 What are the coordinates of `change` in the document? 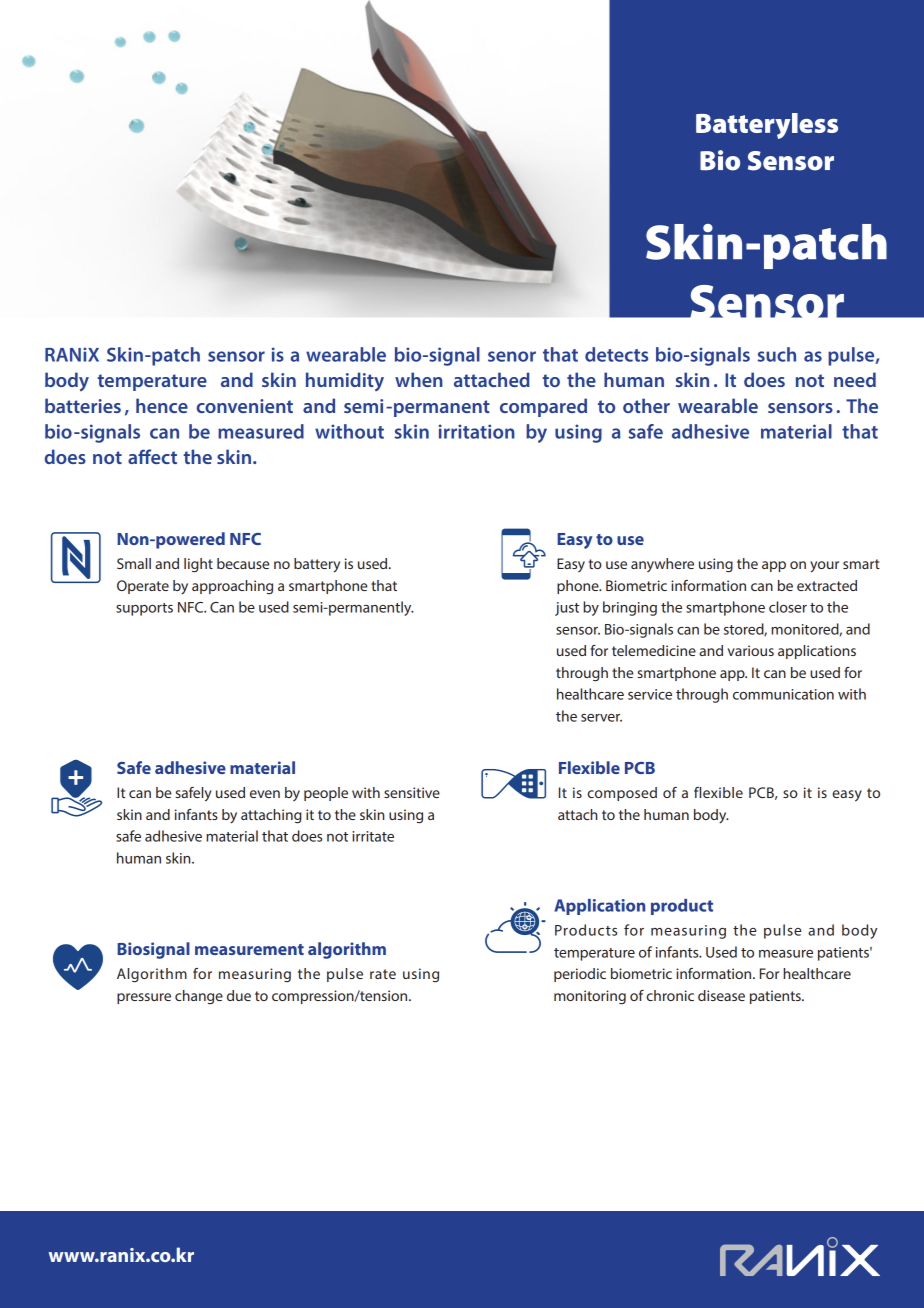 It's located at (199, 997).
